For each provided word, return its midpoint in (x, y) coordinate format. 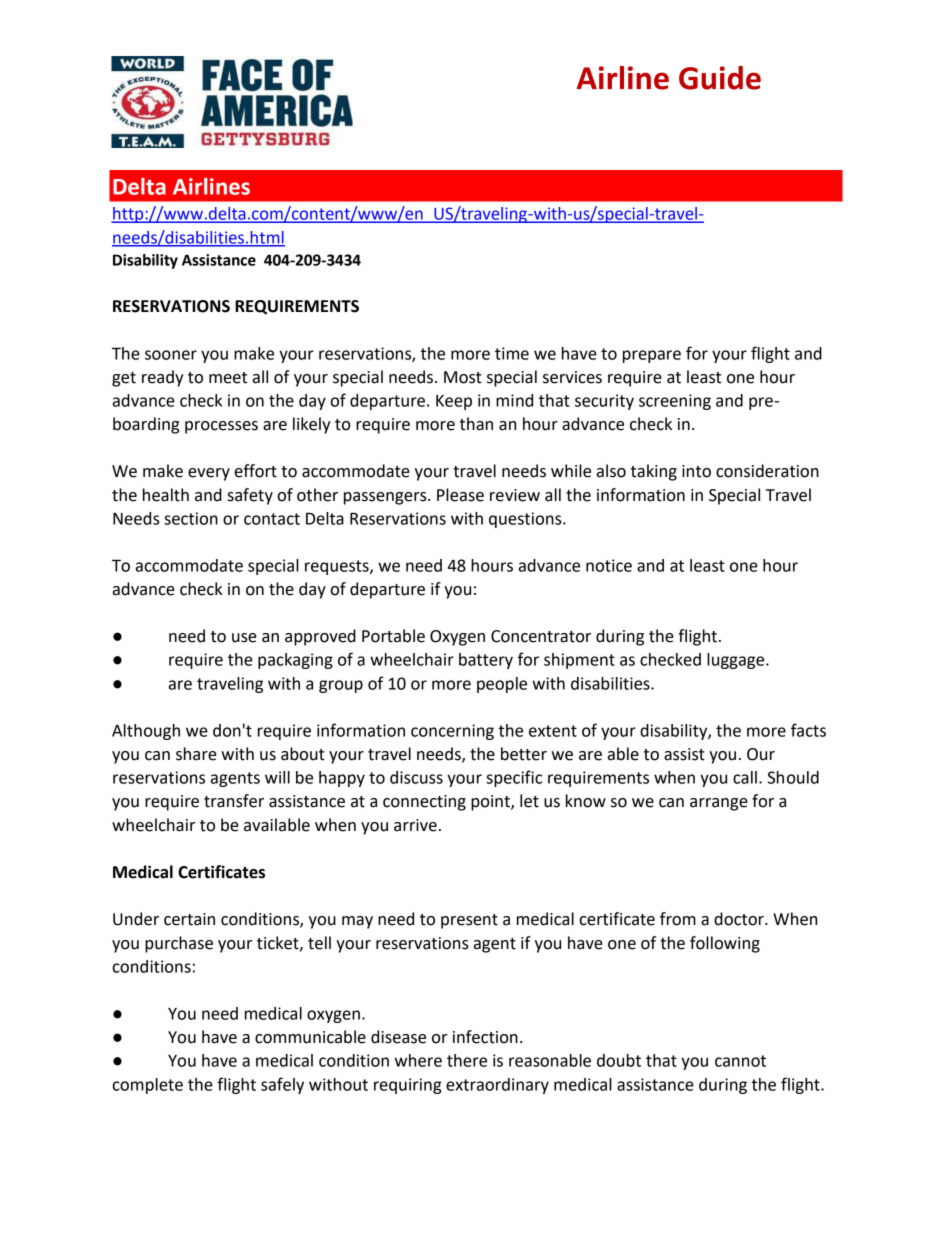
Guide (720, 78)
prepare (652, 356)
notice (609, 565)
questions (526, 520)
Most (463, 377)
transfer (234, 801)
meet (228, 378)
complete (148, 1086)
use (244, 638)
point (491, 803)
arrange (719, 804)
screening (675, 402)
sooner (171, 355)
